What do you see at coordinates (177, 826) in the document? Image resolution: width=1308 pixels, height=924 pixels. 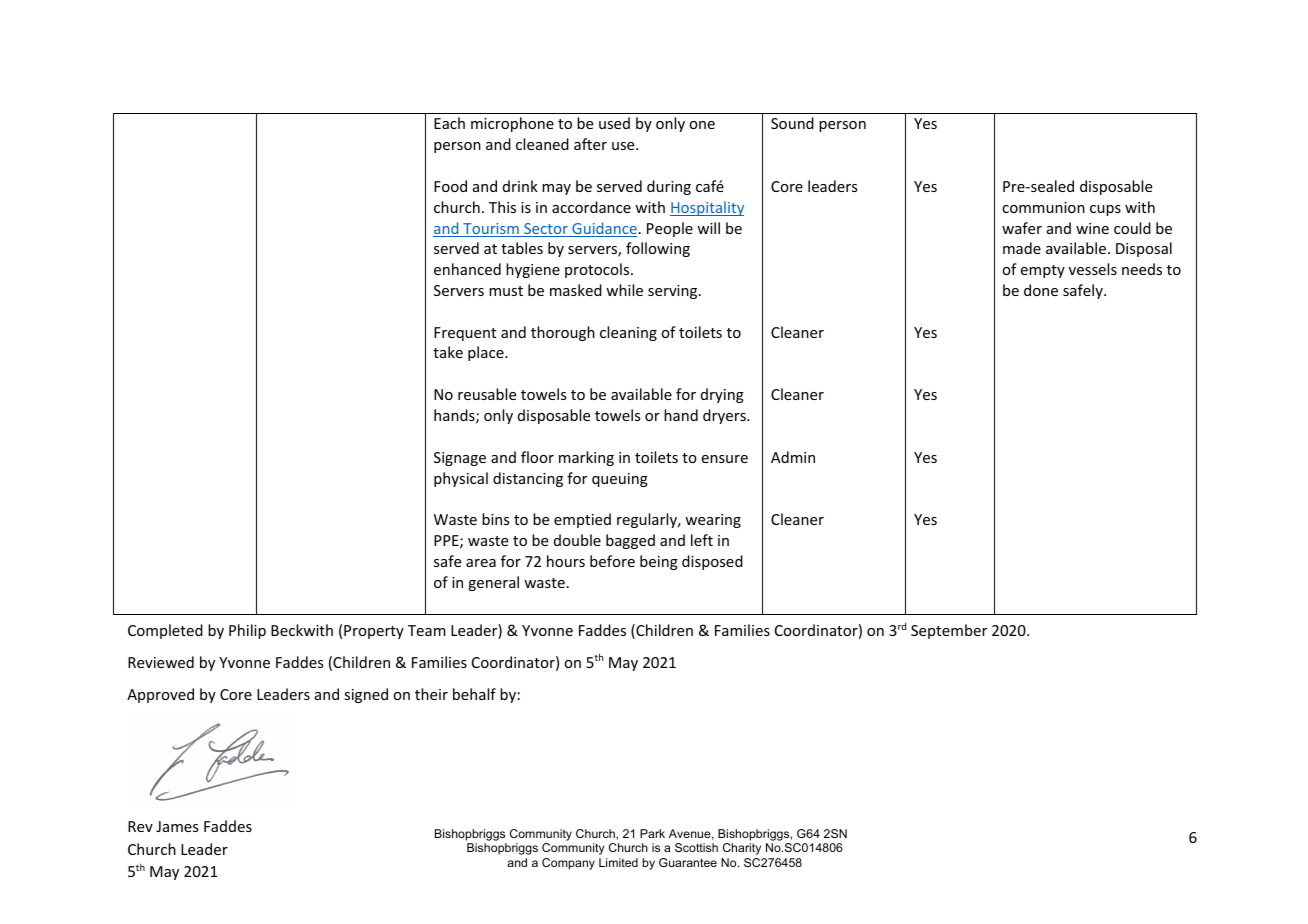 I see `James` at bounding box center [177, 826].
